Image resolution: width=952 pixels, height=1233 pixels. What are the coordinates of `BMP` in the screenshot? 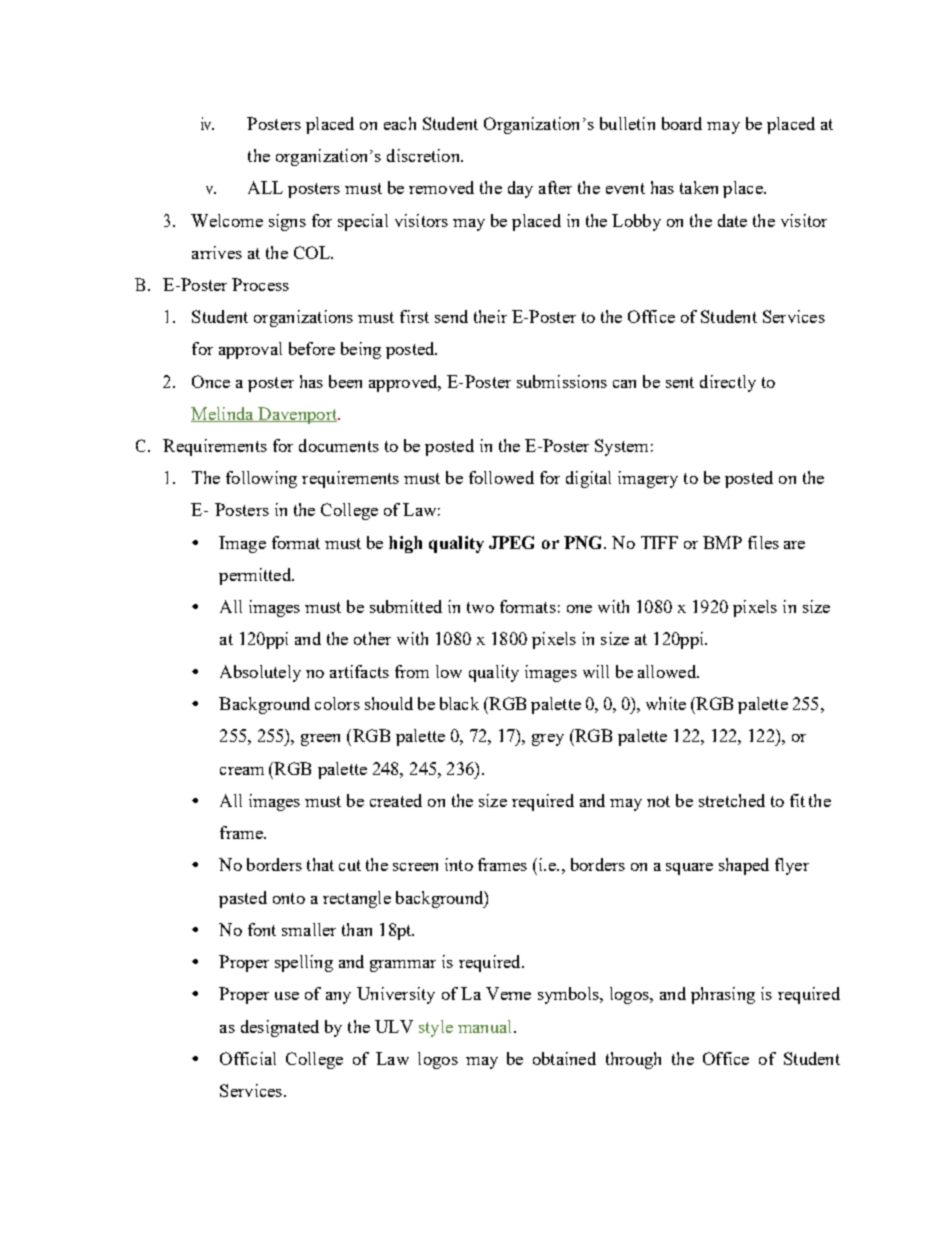 It's located at (722, 542).
